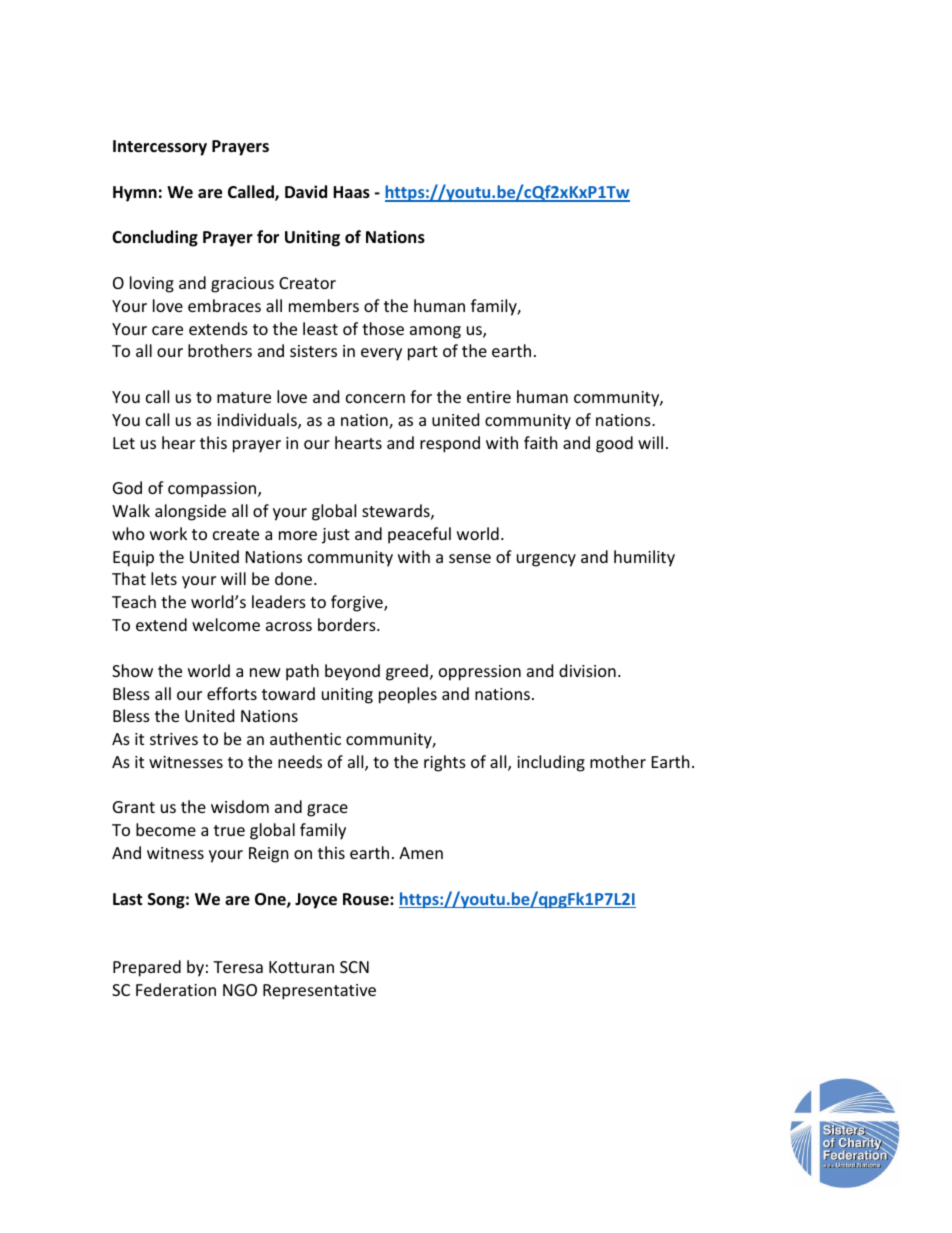 The image size is (952, 1233). What do you see at coordinates (220, 350) in the document?
I see `brothers` at bounding box center [220, 350].
